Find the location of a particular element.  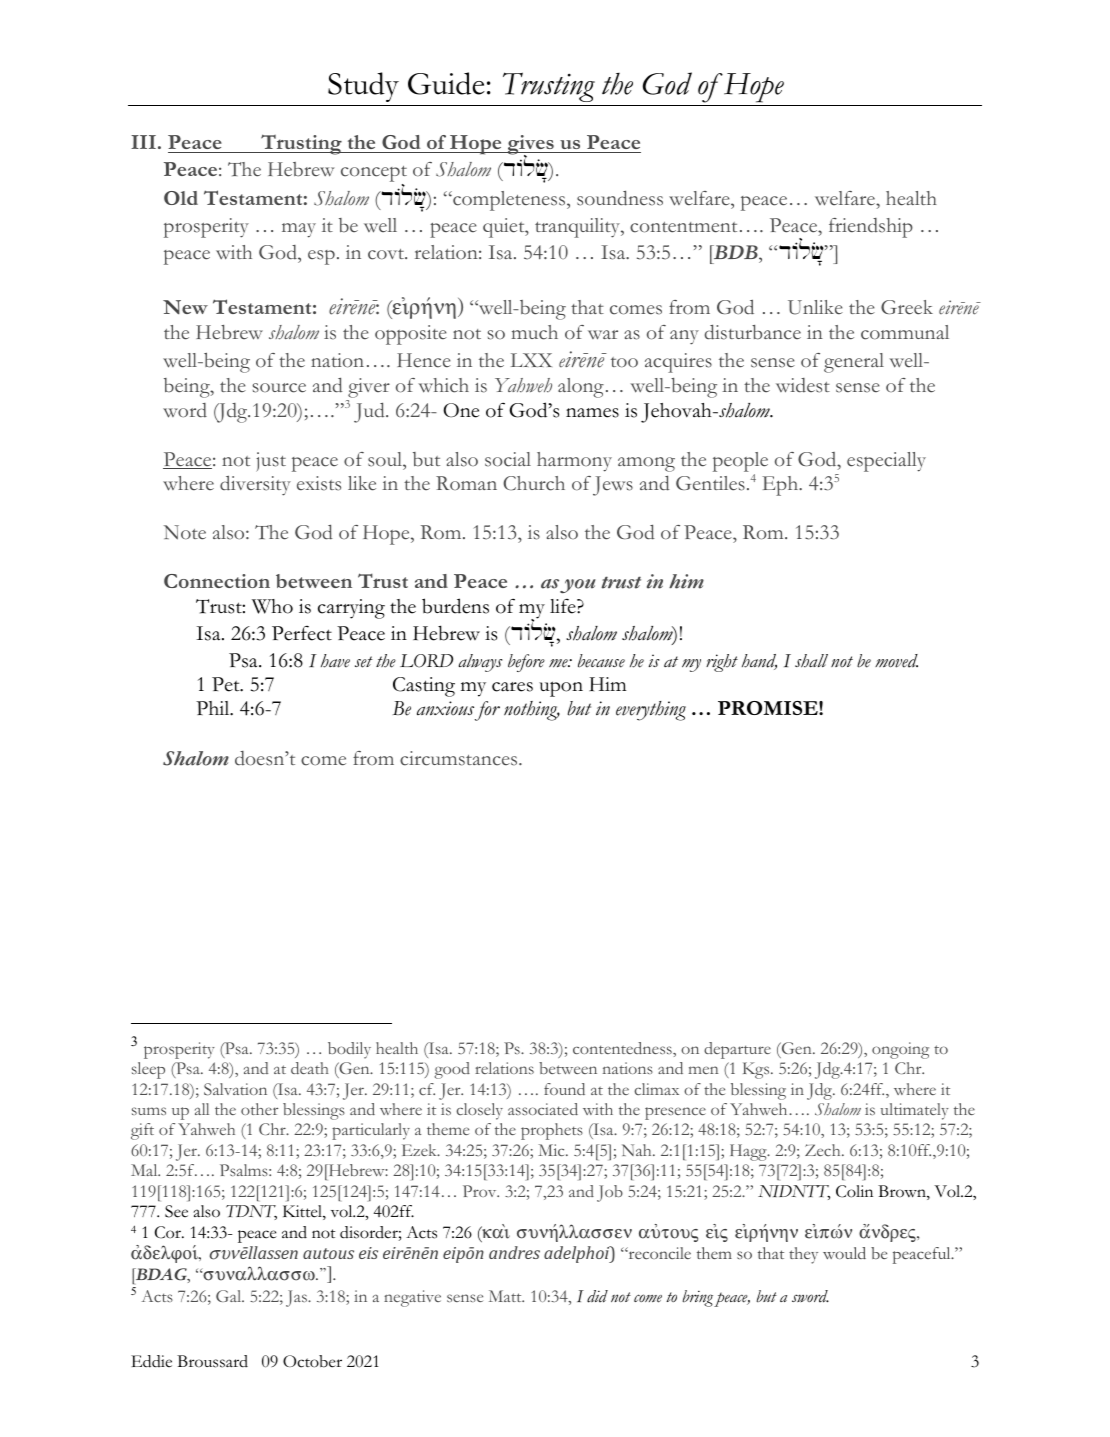

contentedness is located at coordinates (623, 1048).
